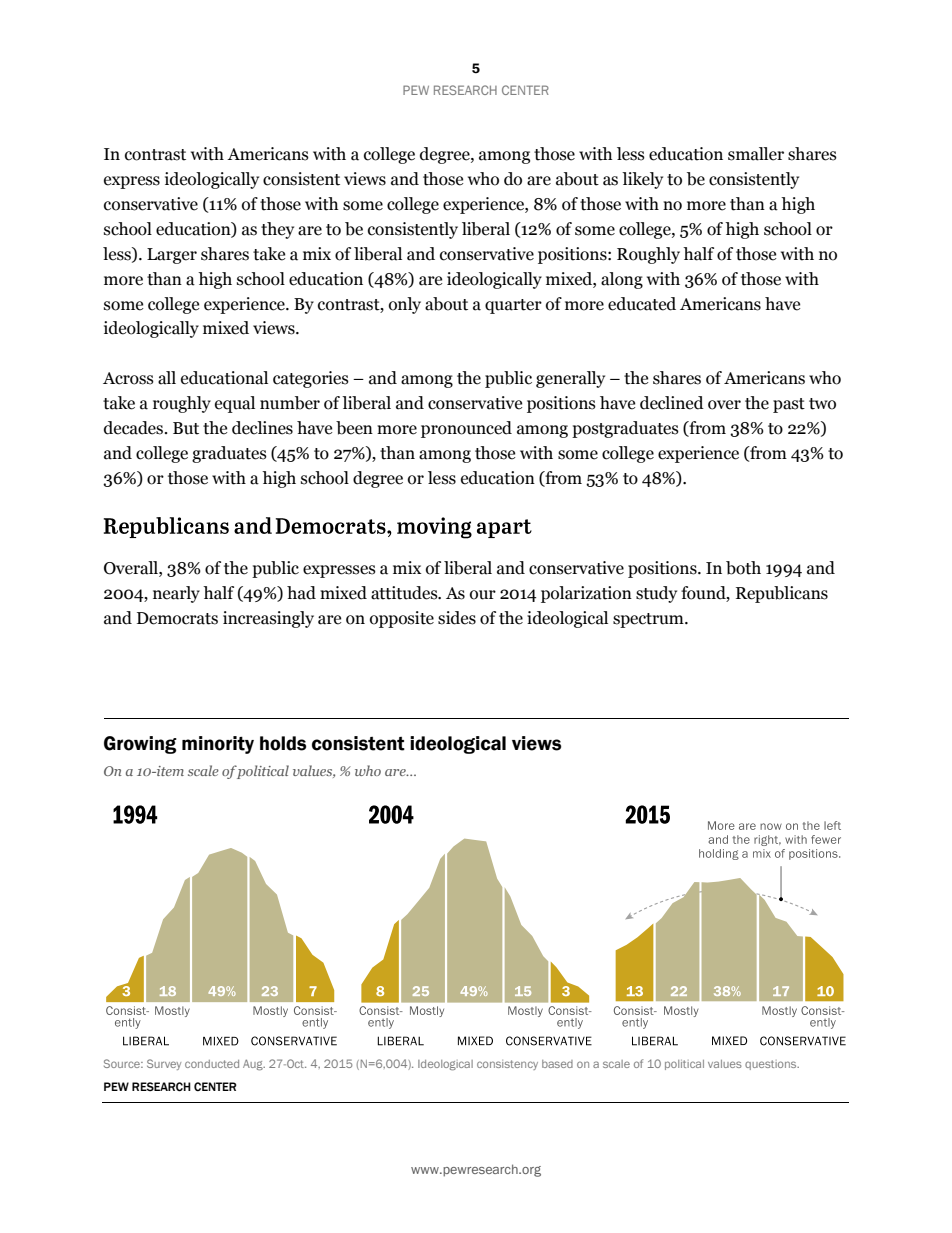 This document has width=952, height=1233. I want to click on minority, so click(218, 745).
